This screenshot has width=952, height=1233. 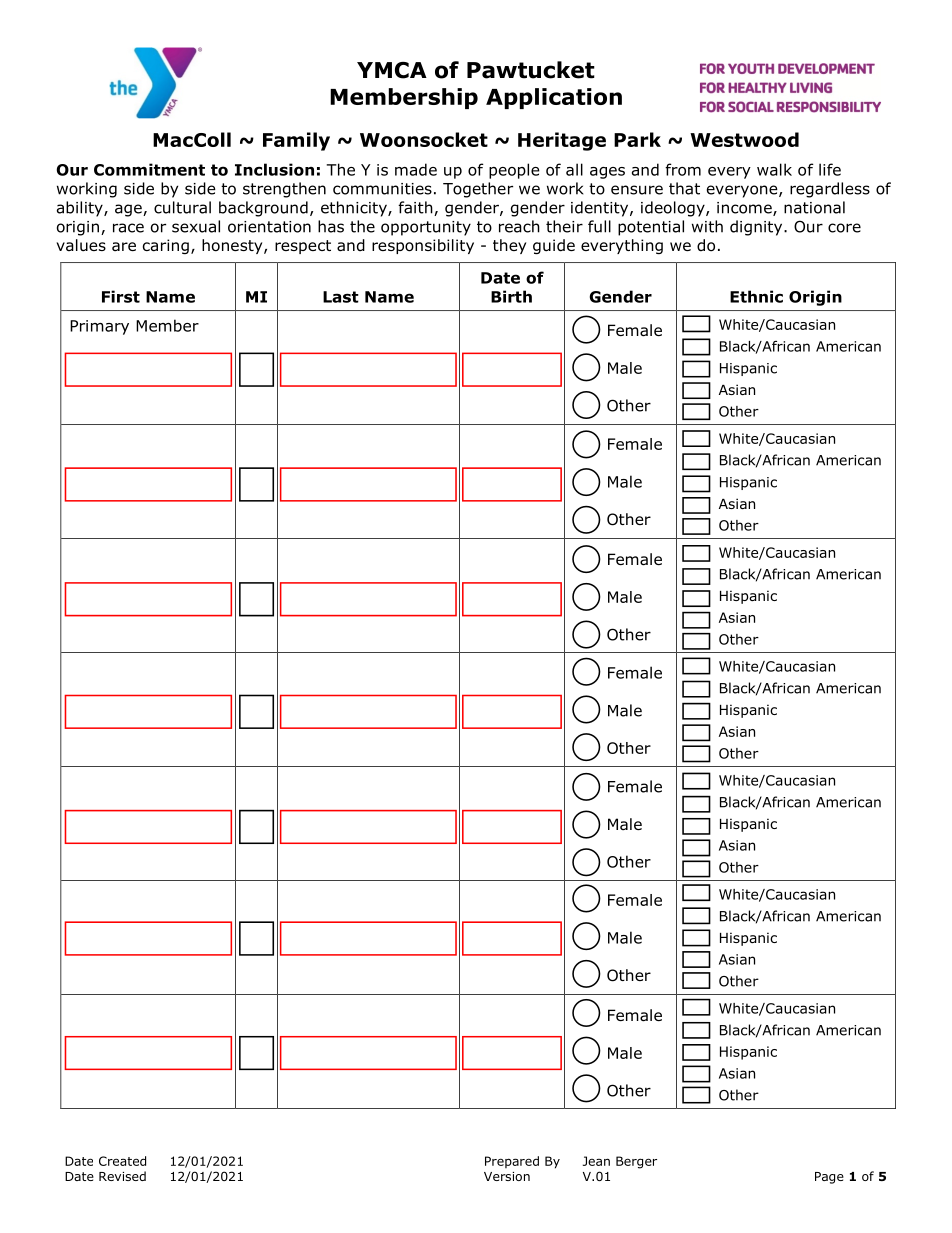 What do you see at coordinates (121, 296) in the screenshot?
I see `First` at bounding box center [121, 296].
